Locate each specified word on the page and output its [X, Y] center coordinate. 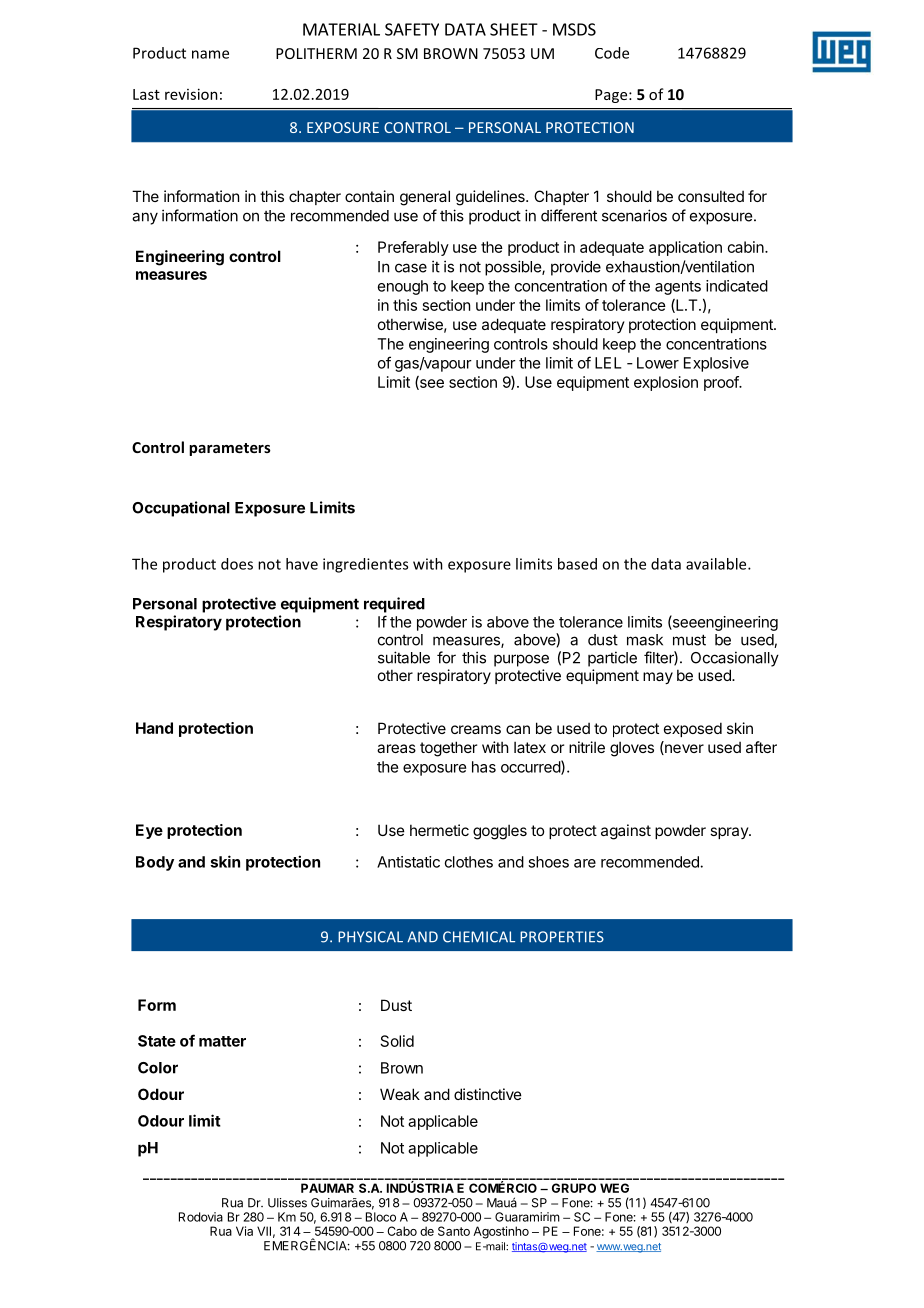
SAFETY [412, 29]
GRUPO [574, 1188]
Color [158, 1068]
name [210, 54]
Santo [454, 1231]
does [237, 564]
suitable [404, 657]
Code [612, 53]
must [689, 640]
